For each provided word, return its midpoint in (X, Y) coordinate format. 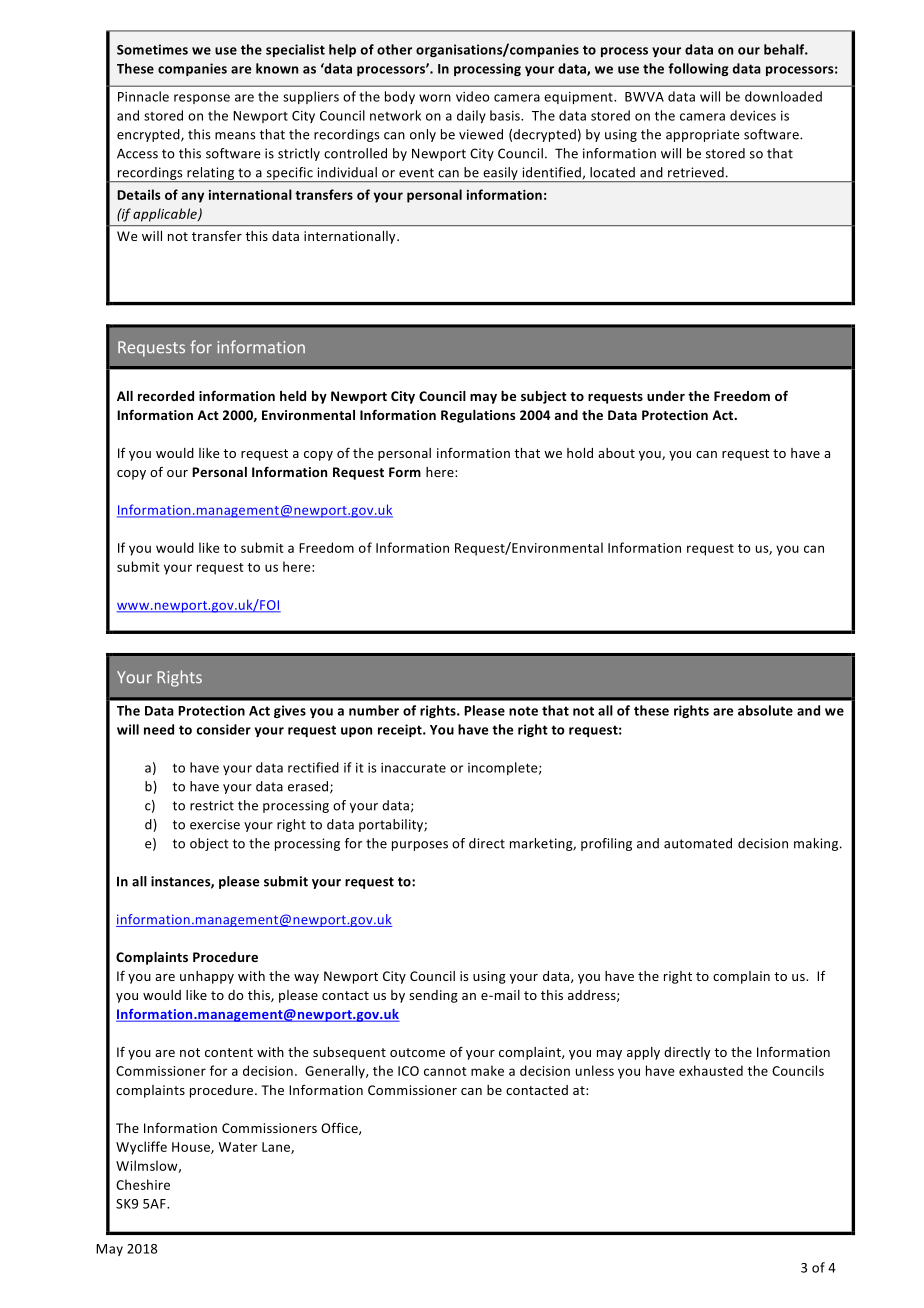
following (698, 69)
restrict (212, 805)
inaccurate (413, 768)
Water (238, 1147)
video (472, 96)
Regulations (478, 416)
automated (698, 843)
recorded (166, 396)
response (202, 99)
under (666, 396)
